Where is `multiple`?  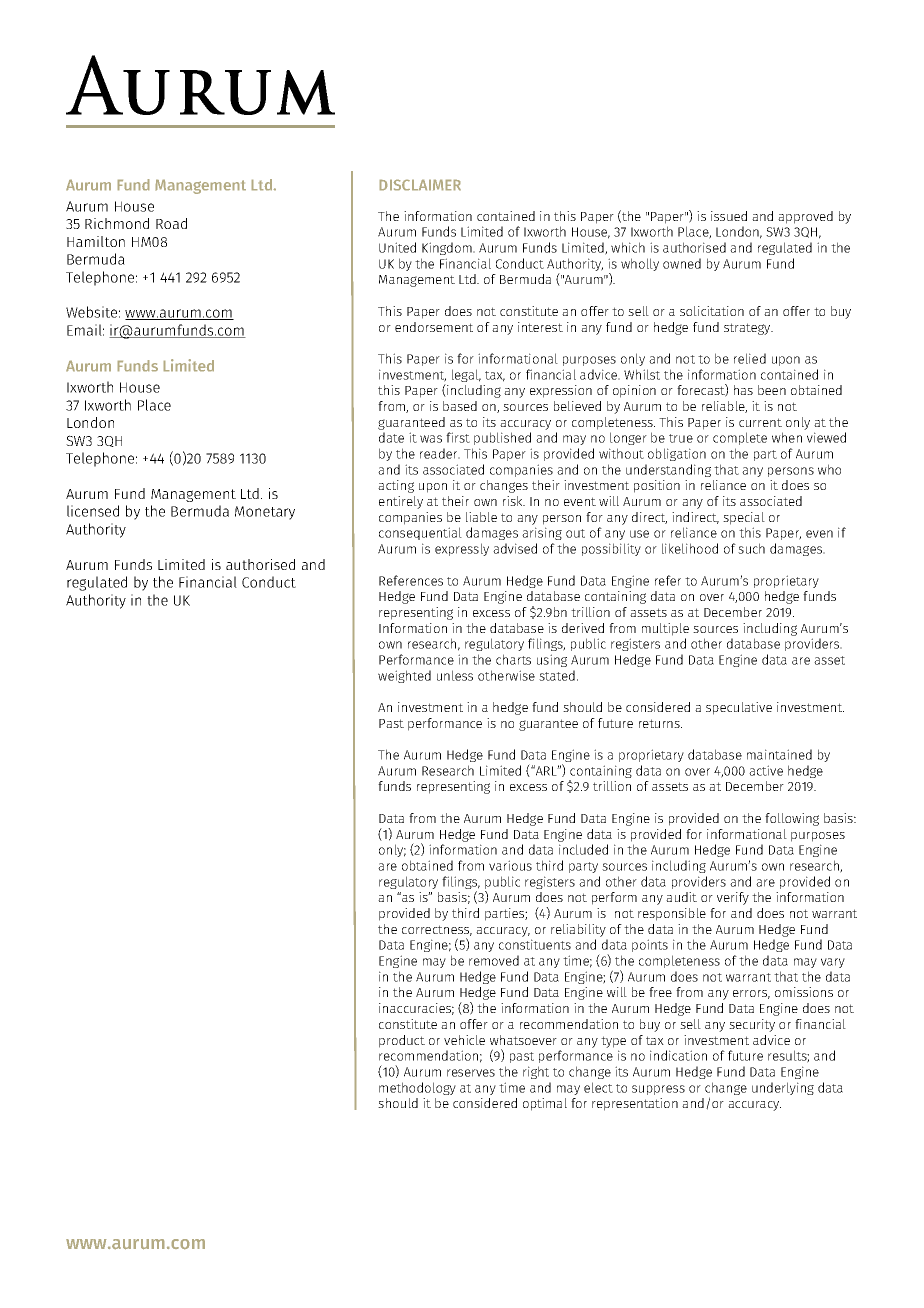
multiple is located at coordinates (665, 629).
